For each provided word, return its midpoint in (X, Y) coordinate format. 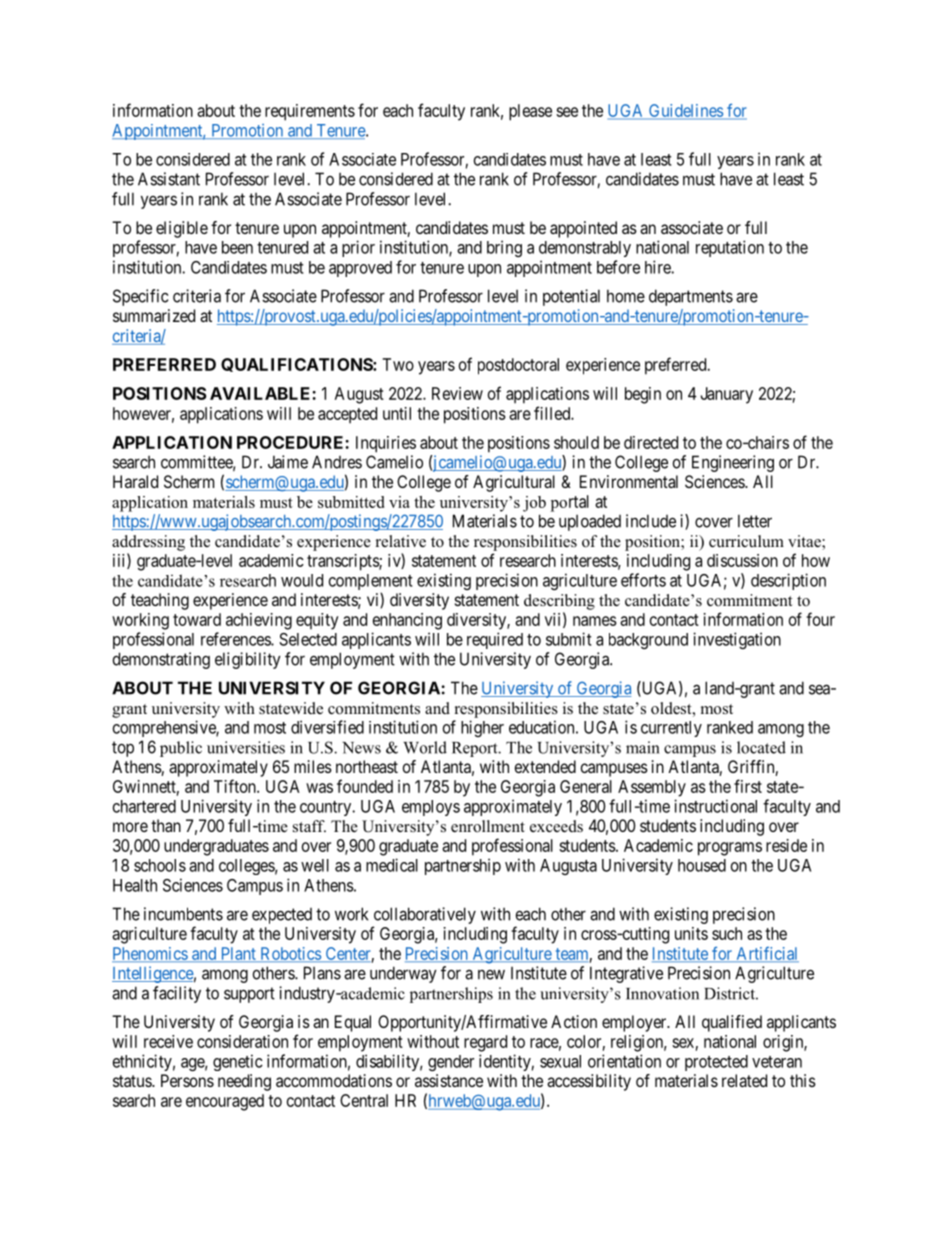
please (530, 112)
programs (730, 849)
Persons (187, 1080)
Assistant (169, 179)
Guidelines (686, 111)
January (726, 395)
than (166, 825)
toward (197, 619)
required (495, 640)
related (744, 1080)
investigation (737, 640)
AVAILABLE (261, 393)
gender (451, 1063)
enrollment (488, 826)
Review (457, 393)
